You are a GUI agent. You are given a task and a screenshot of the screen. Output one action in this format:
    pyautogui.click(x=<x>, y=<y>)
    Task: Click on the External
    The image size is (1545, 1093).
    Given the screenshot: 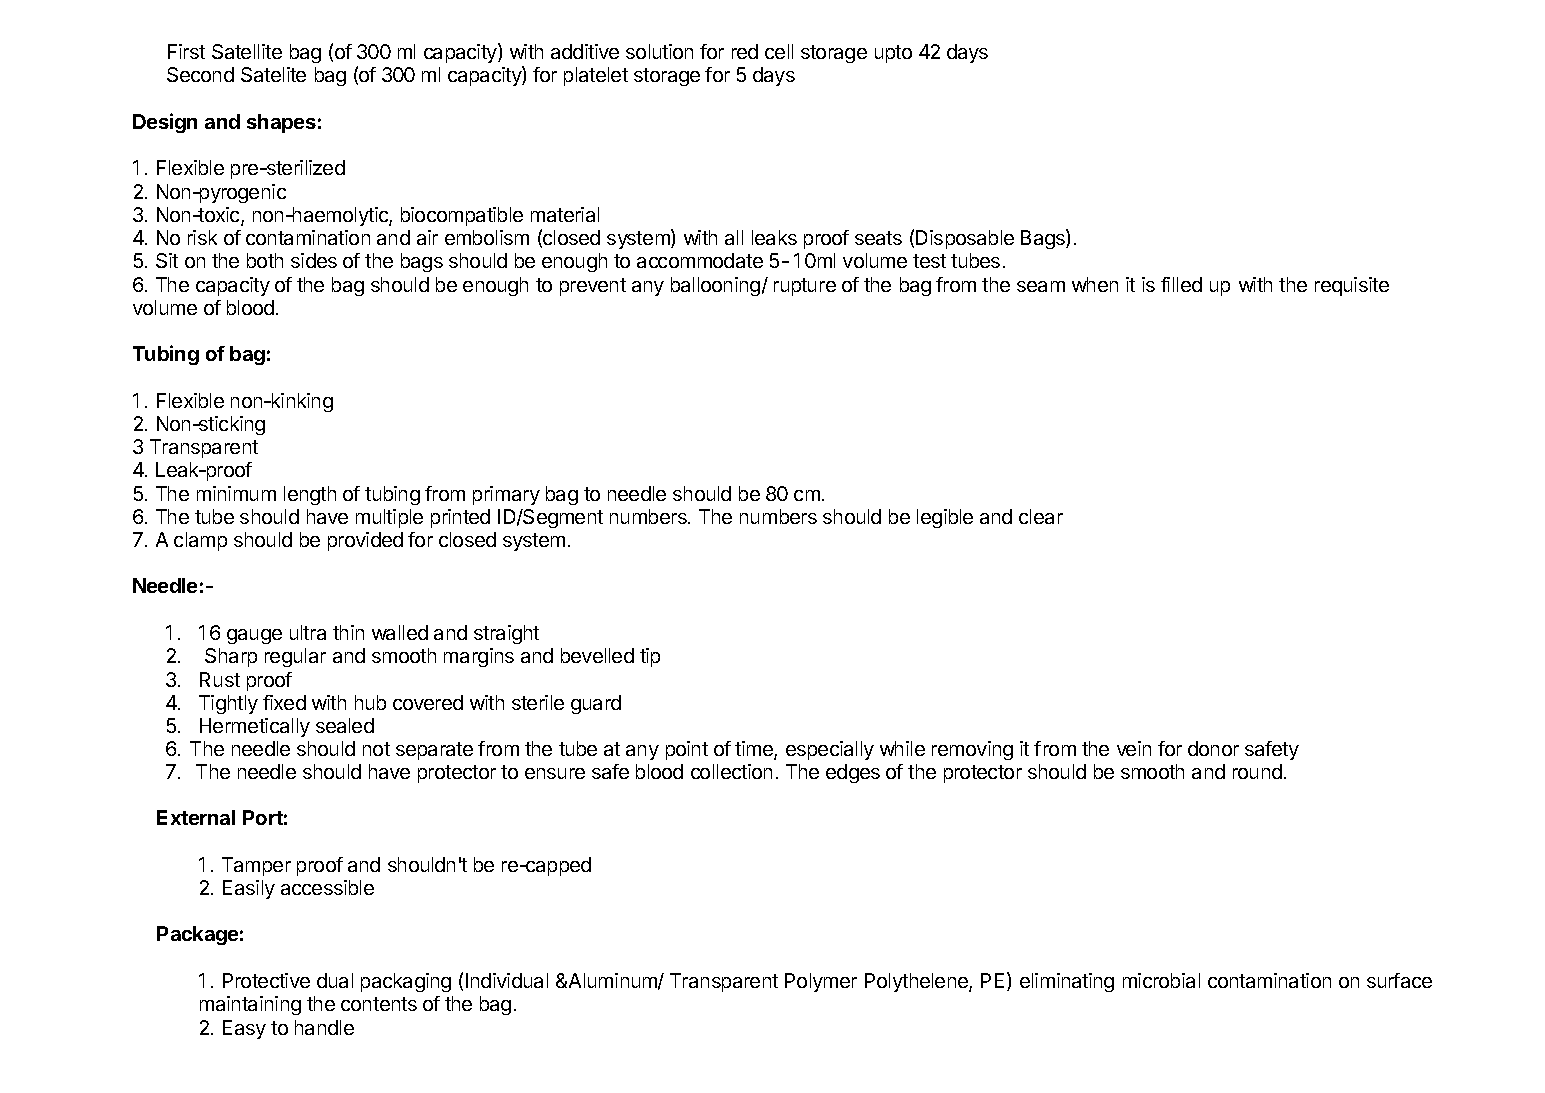 What is the action you would take?
    pyautogui.click(x=196, y=817)
